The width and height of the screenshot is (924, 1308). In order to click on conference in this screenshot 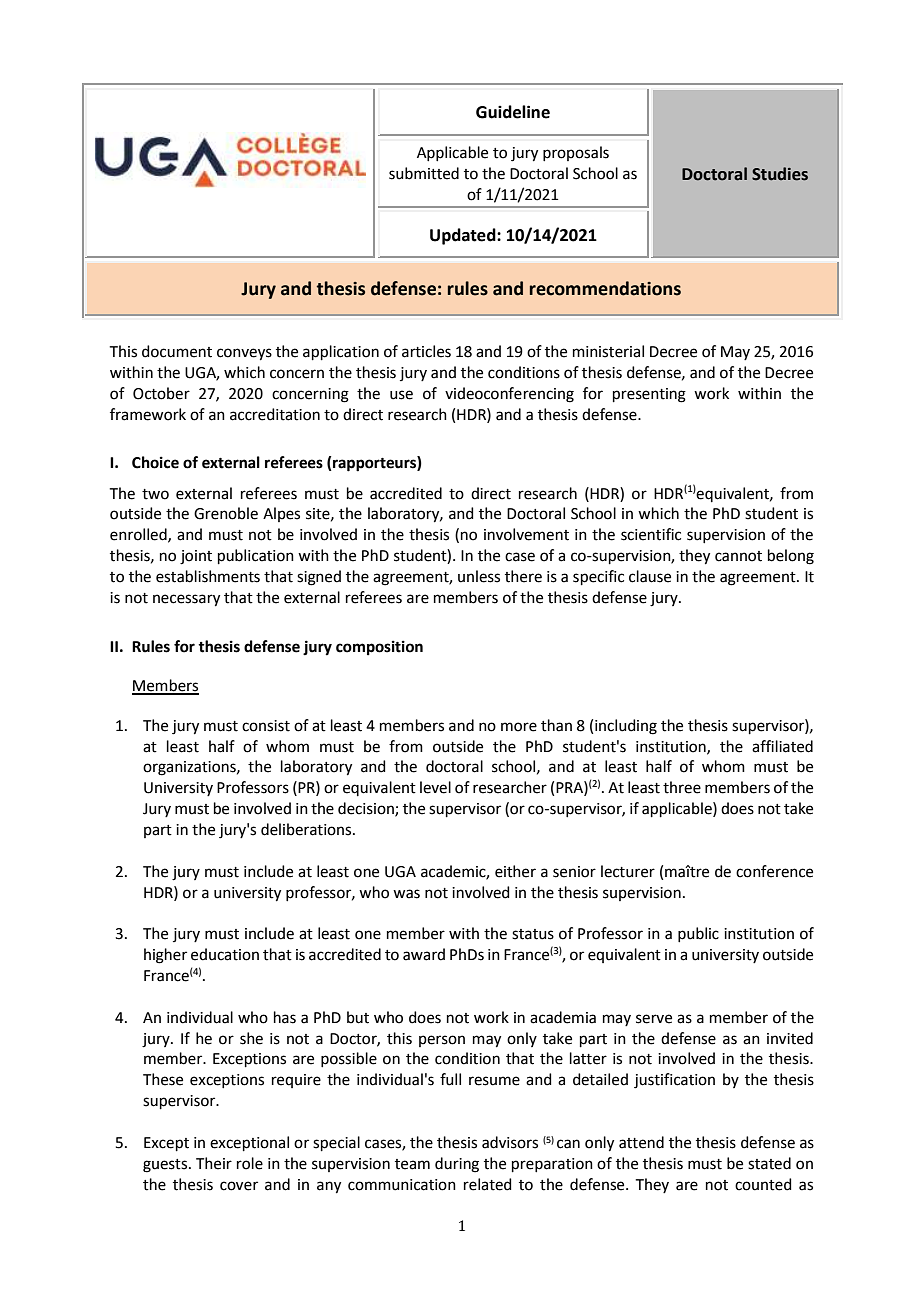, I will do `click(774, 871)`.
